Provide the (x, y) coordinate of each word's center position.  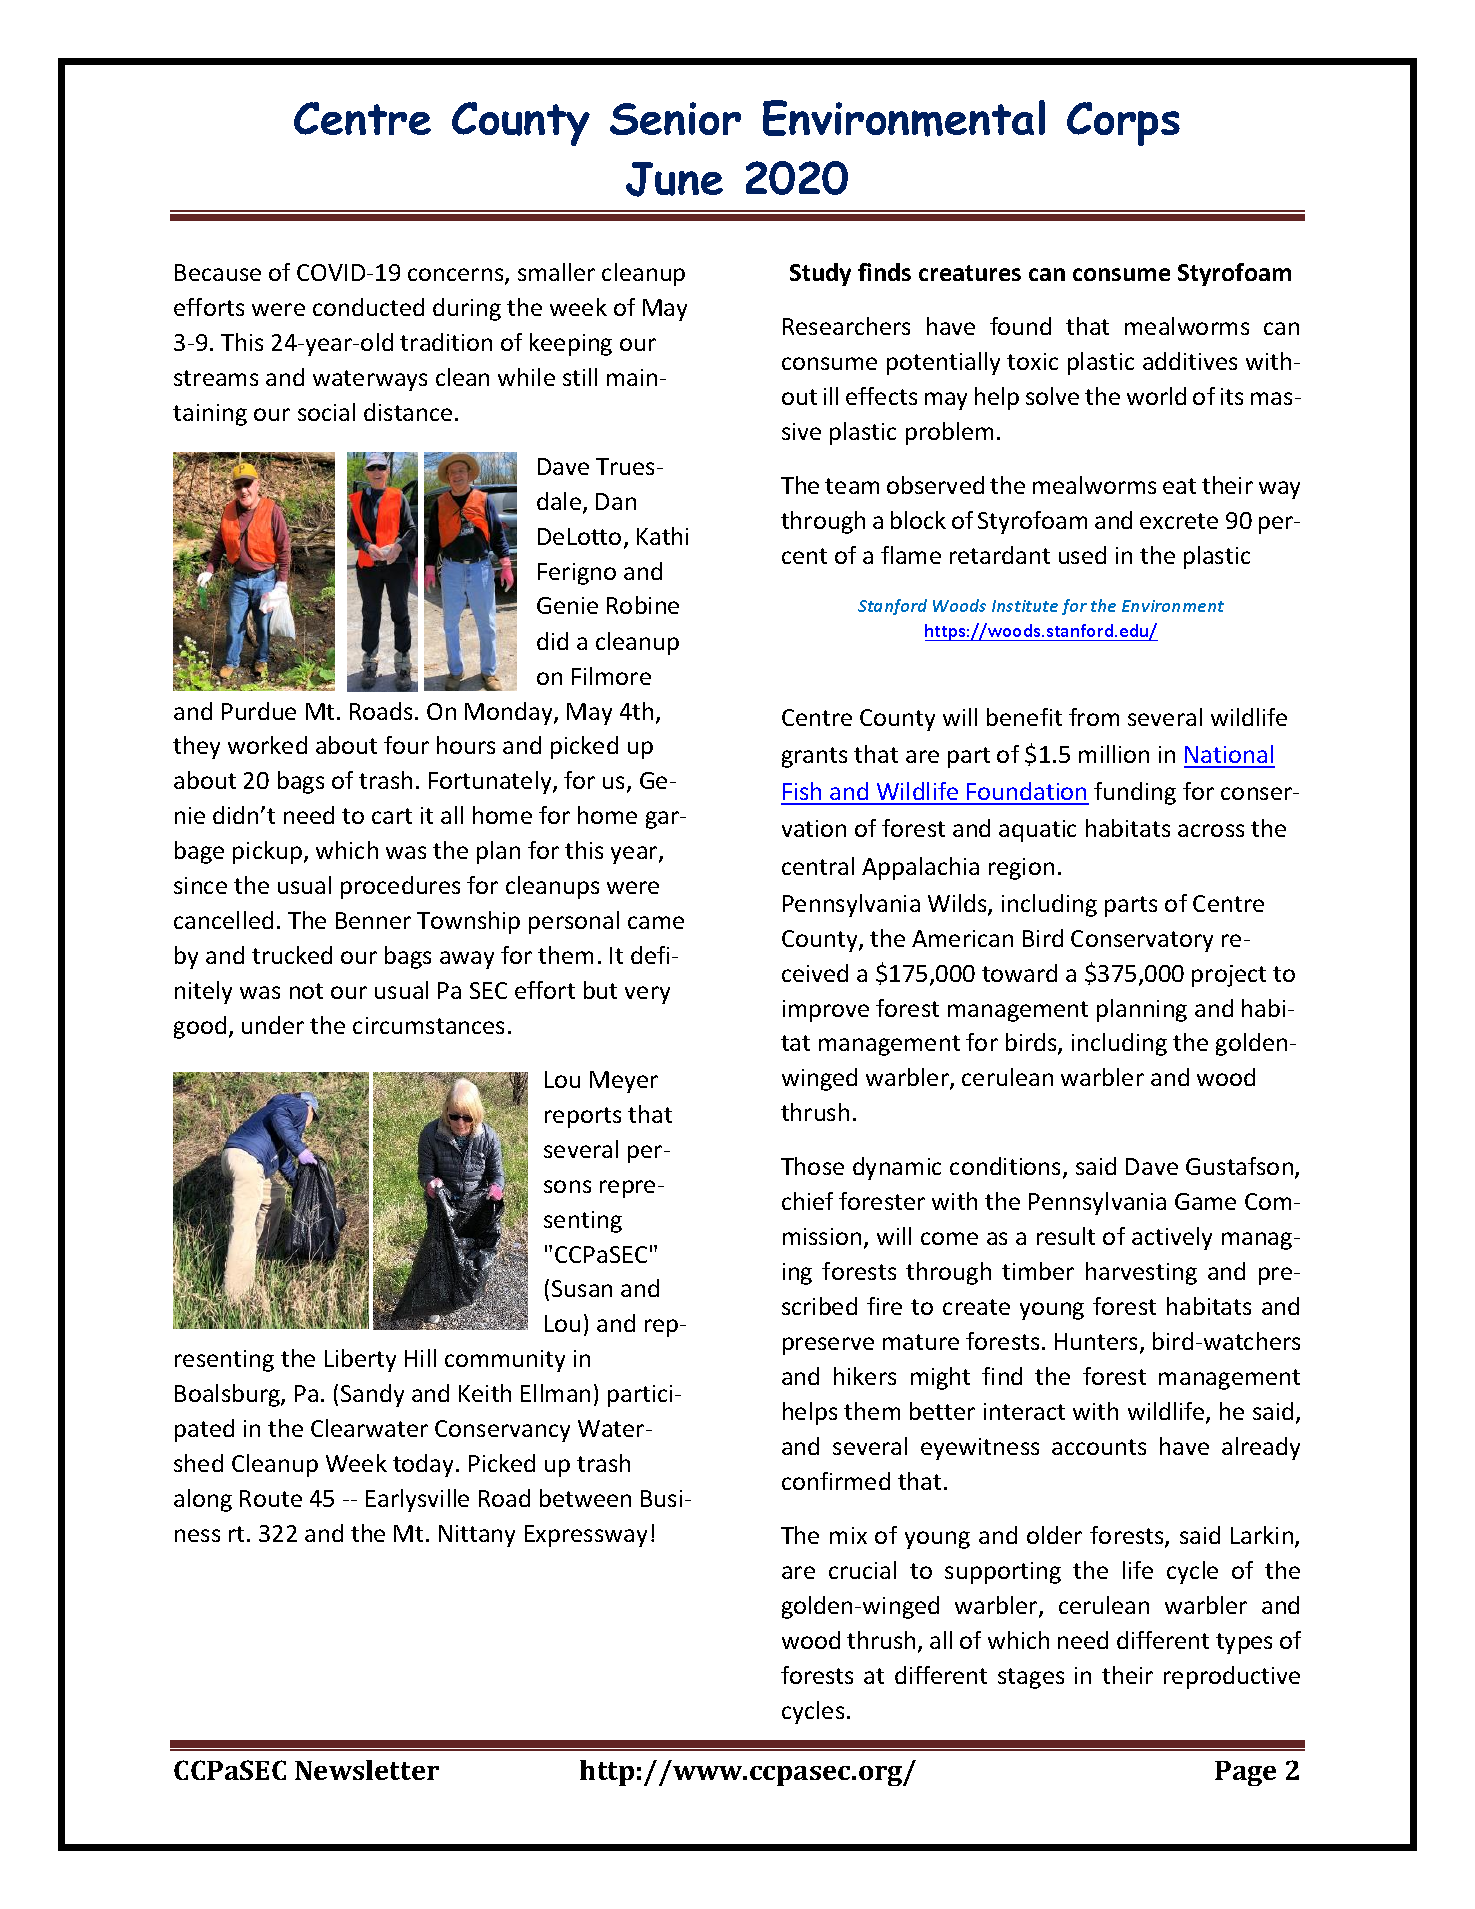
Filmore (611, 676)
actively (1172, 1238)
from (1094, 717)
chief (807, 1201)
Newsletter (367, 1770)
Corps (1123, 124)
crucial (862, 1570)
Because (218, 272)
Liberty (360, 1360)
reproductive (1232, 1677)
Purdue (259, 711)
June (674, 179)
